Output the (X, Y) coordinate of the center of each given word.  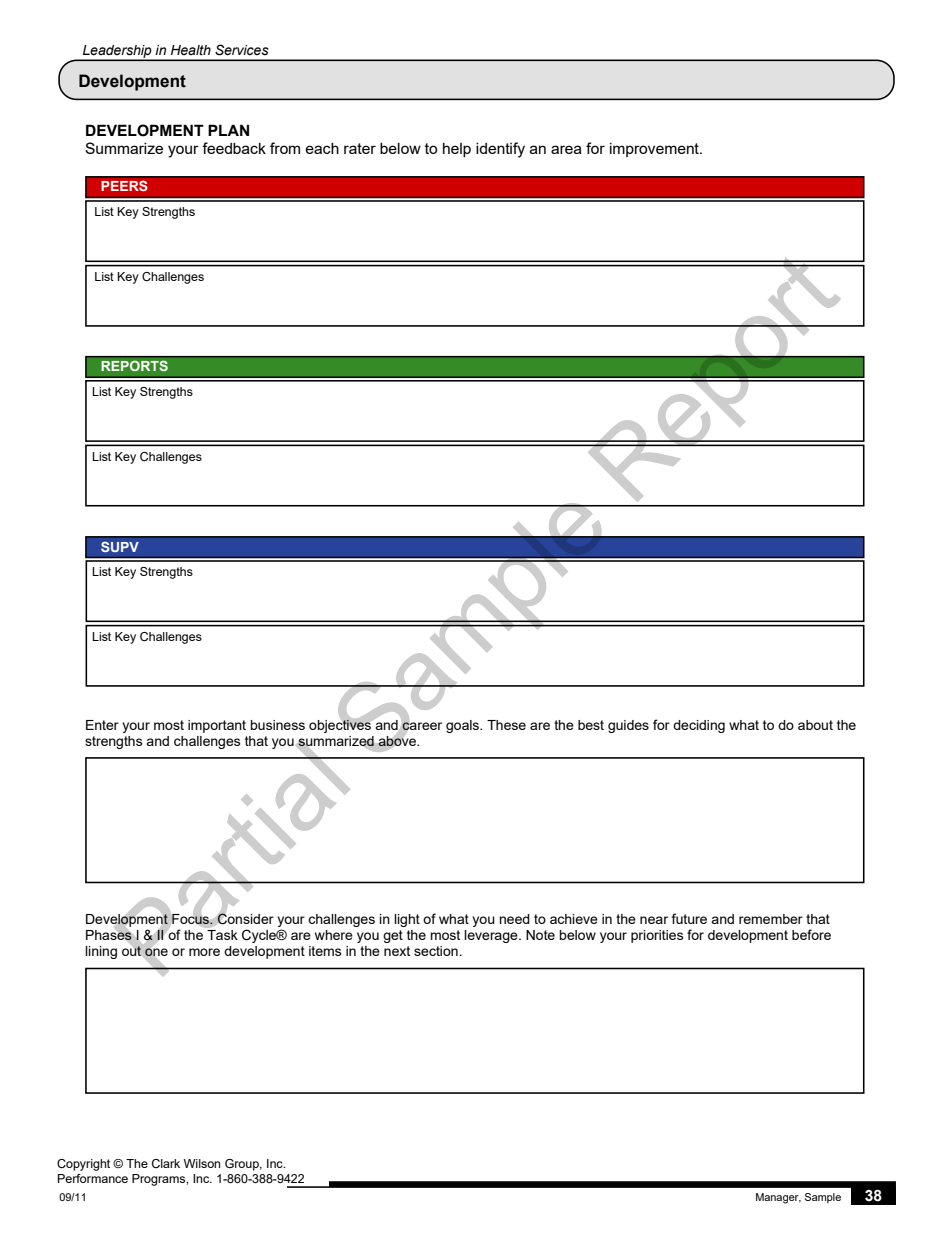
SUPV (120, 546)
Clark (166, 1163)
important (217, 726)
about (815, 725)
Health (191, 50)
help (457, 150)
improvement (655, 150)
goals (464, 726)
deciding (699, 726)
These (506, 725)
